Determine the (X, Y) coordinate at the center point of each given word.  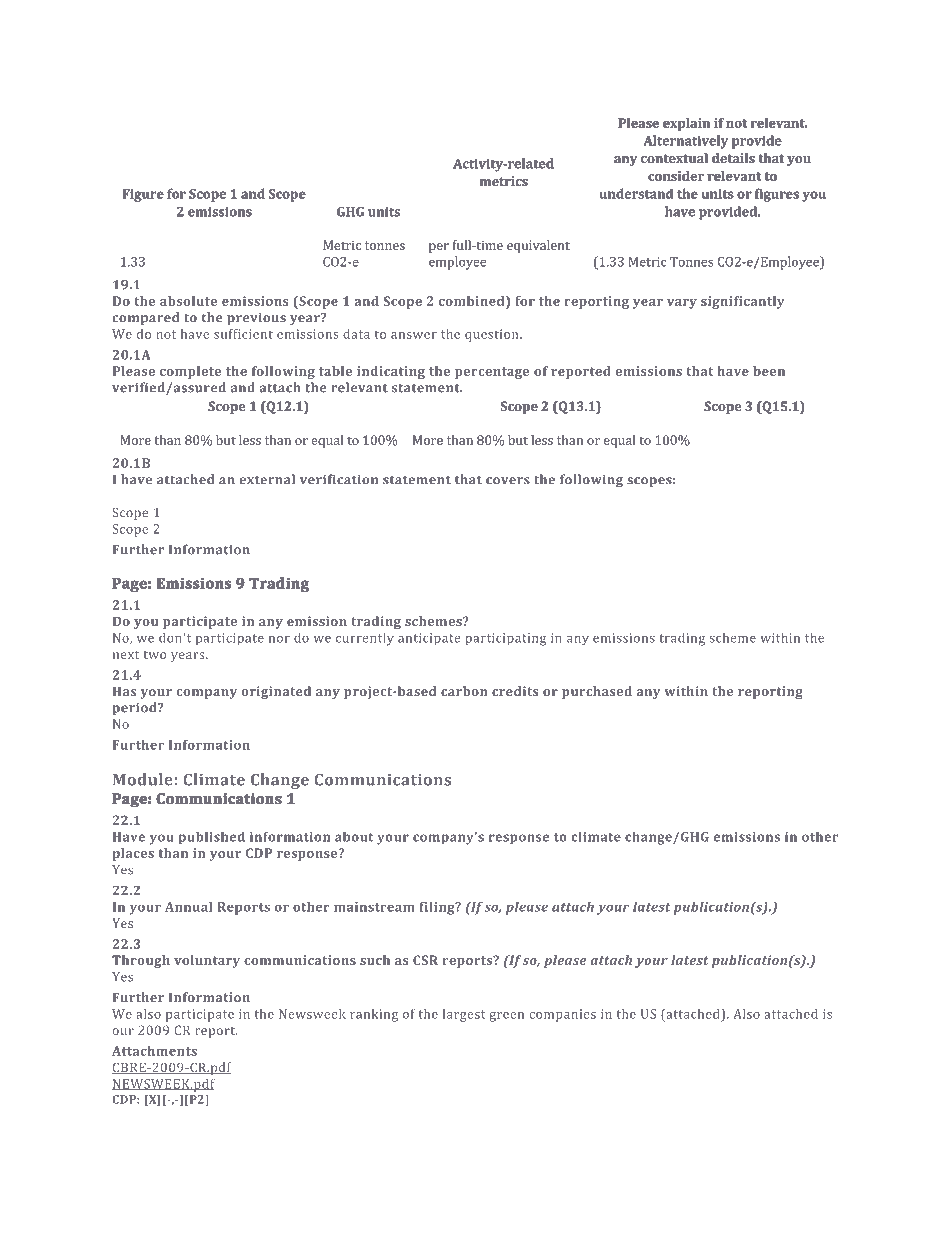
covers (508, 481)
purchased (597, 692)
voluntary (207, 961)
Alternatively (686, 142)
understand (636, 193)
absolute (188, 301)
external (267, 479)
